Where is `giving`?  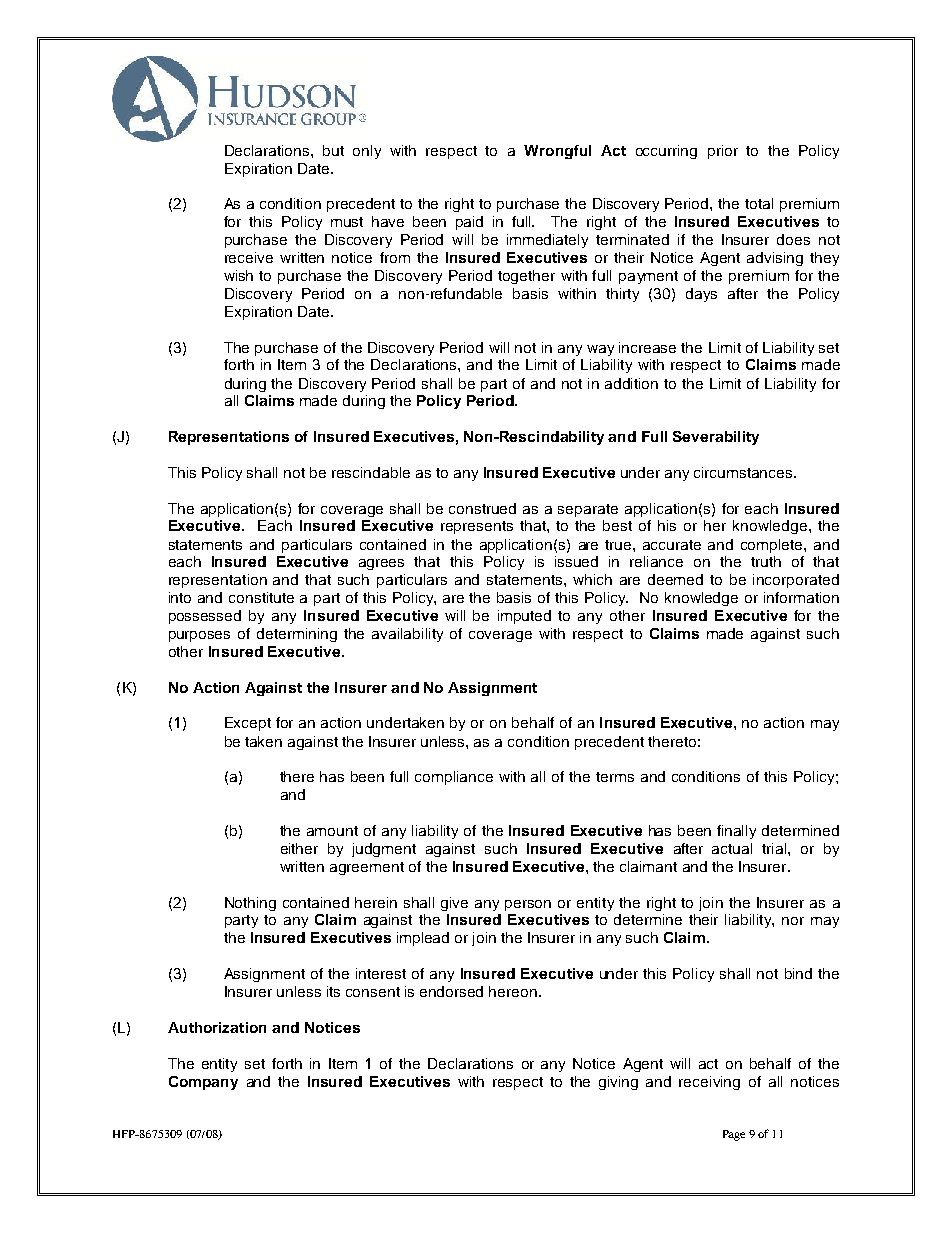
giving is located at coordinates (618, 1083).
